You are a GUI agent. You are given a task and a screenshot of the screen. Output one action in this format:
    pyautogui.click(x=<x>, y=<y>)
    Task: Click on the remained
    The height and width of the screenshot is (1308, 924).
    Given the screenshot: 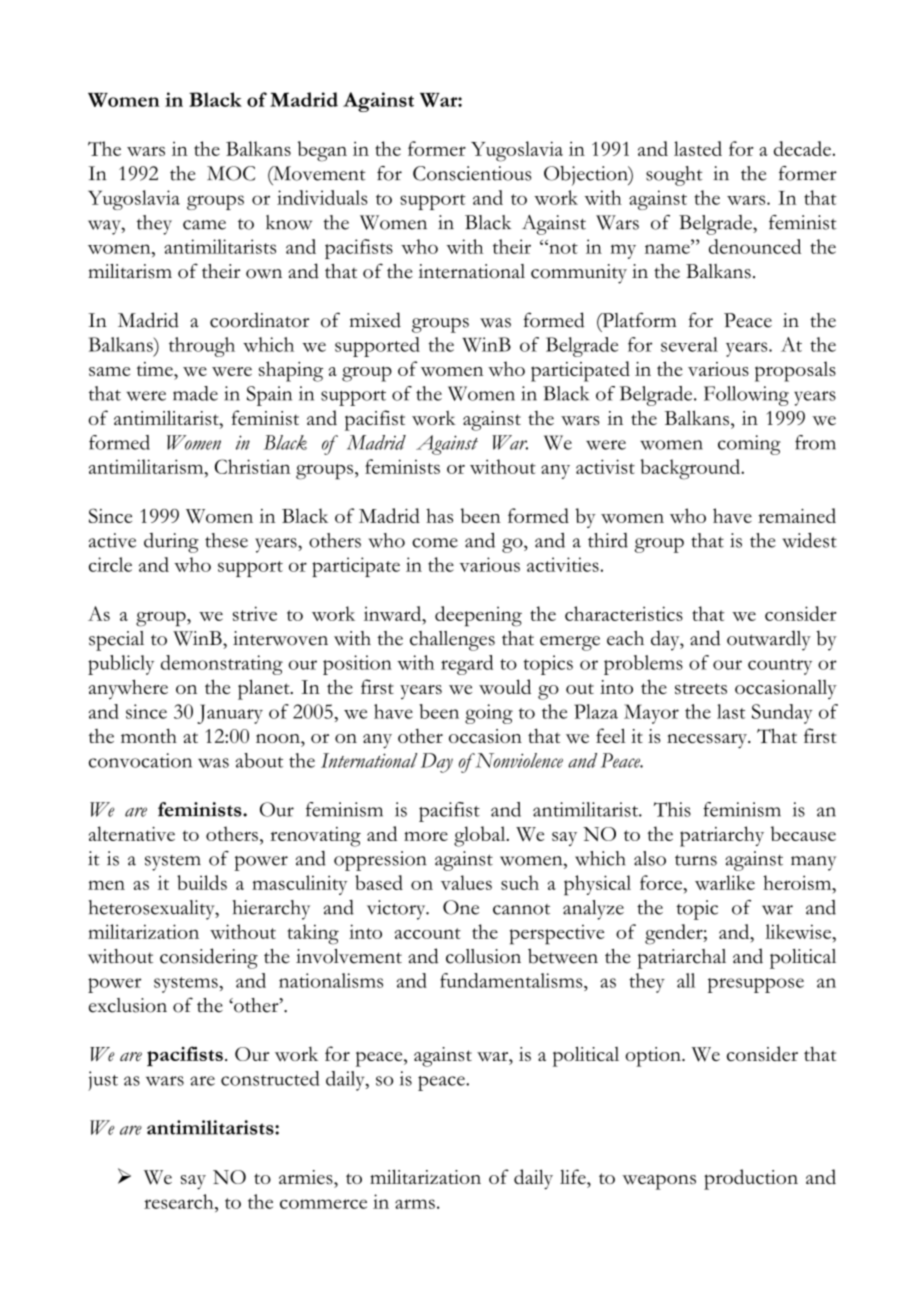 What is the action you would take?
    pyautogui.click(x=797, y=515)
